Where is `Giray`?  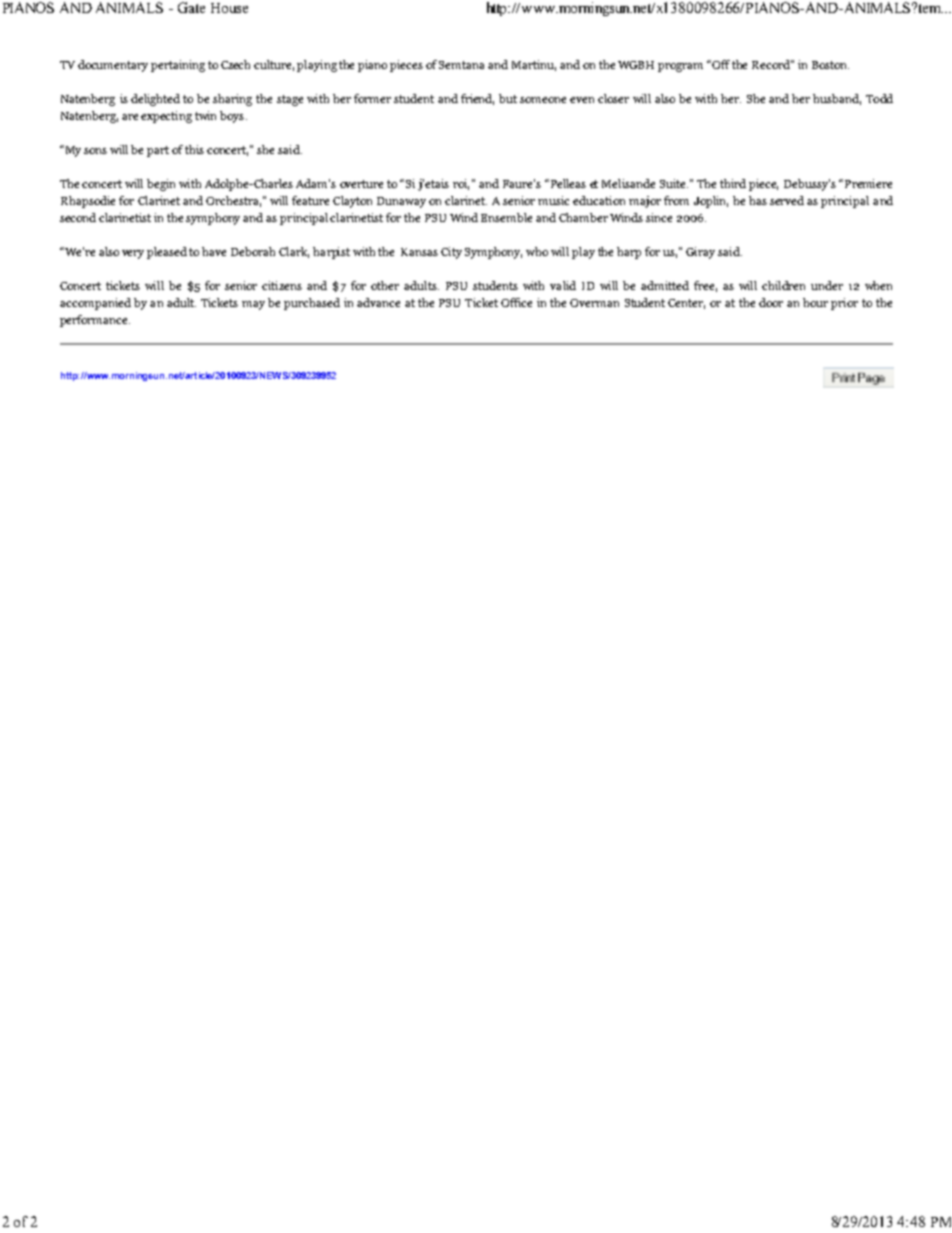
Giray is located at coordinates (700, 253).
